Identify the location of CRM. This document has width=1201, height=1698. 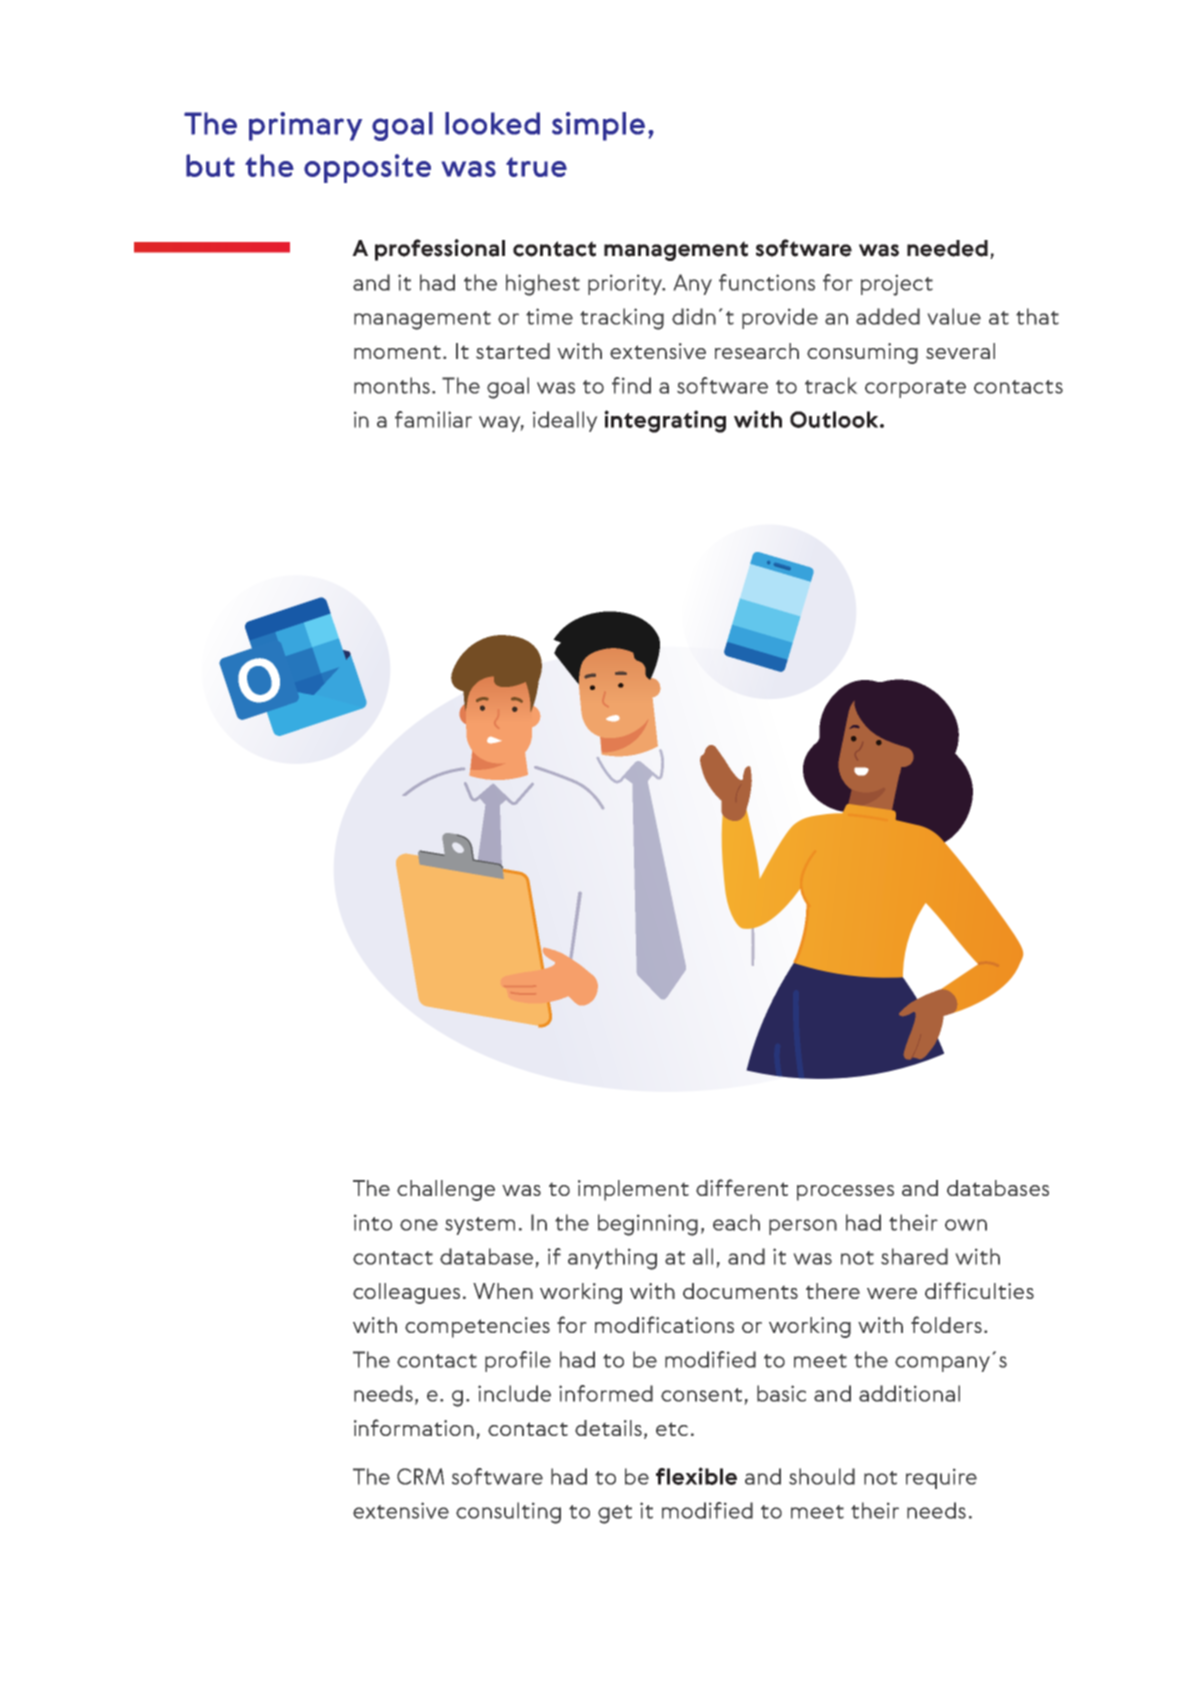
(420, 1476).
